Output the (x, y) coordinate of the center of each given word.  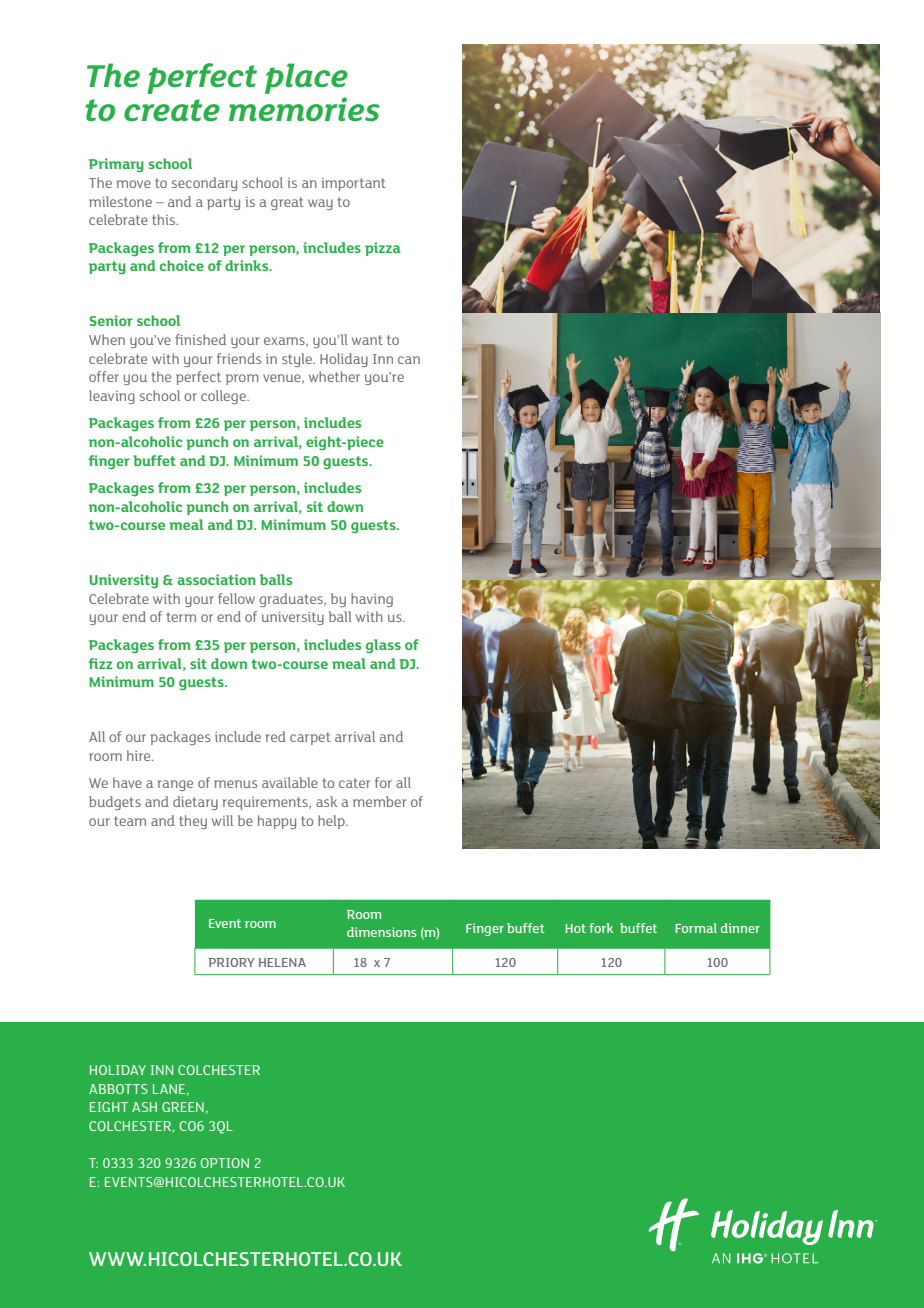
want (367, 340)
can (409, 360)
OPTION (224, 1163)
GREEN (183, 1107)
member (379, 801)
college (224, 397)
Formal (696, 928)
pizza (383, 249)
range (175, 785)
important (354, 184)
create (172, 110)
